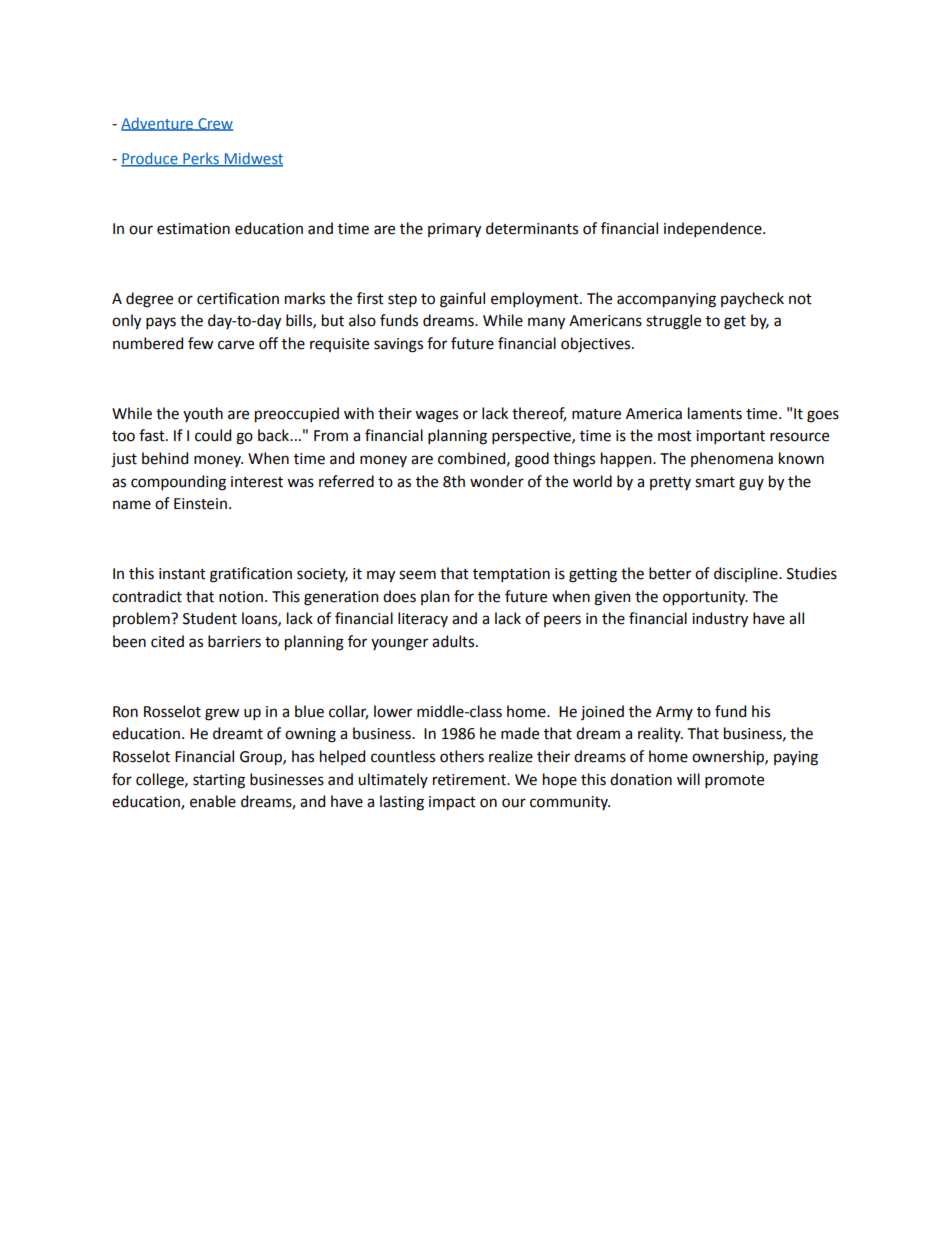 The height and width of the screenshot is (1233, 952). Describe the element at coordinates (201, 159) in the screenshot. I see `Perks` at that location.
